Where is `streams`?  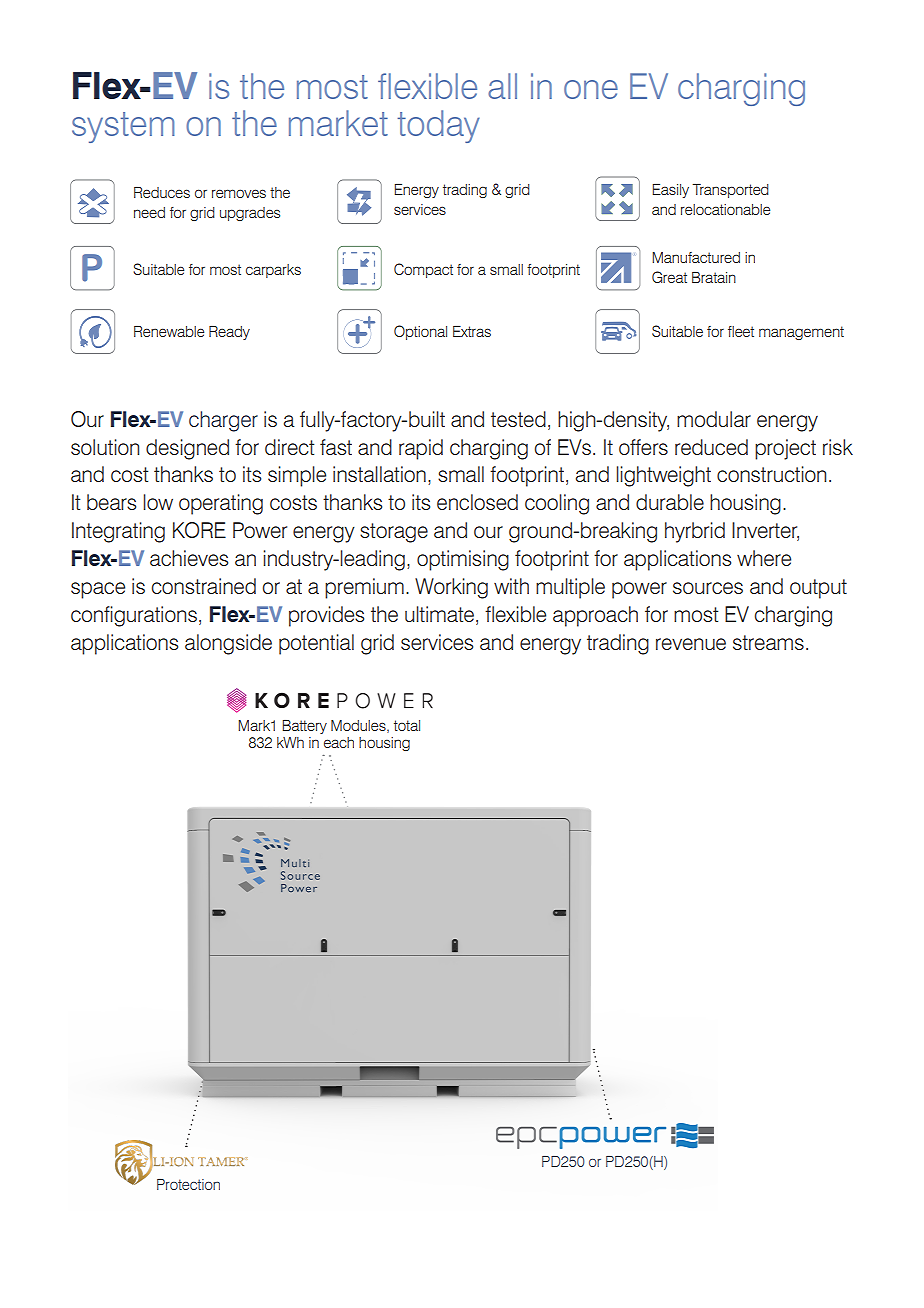
streams is located at coordinates (768, 642).
